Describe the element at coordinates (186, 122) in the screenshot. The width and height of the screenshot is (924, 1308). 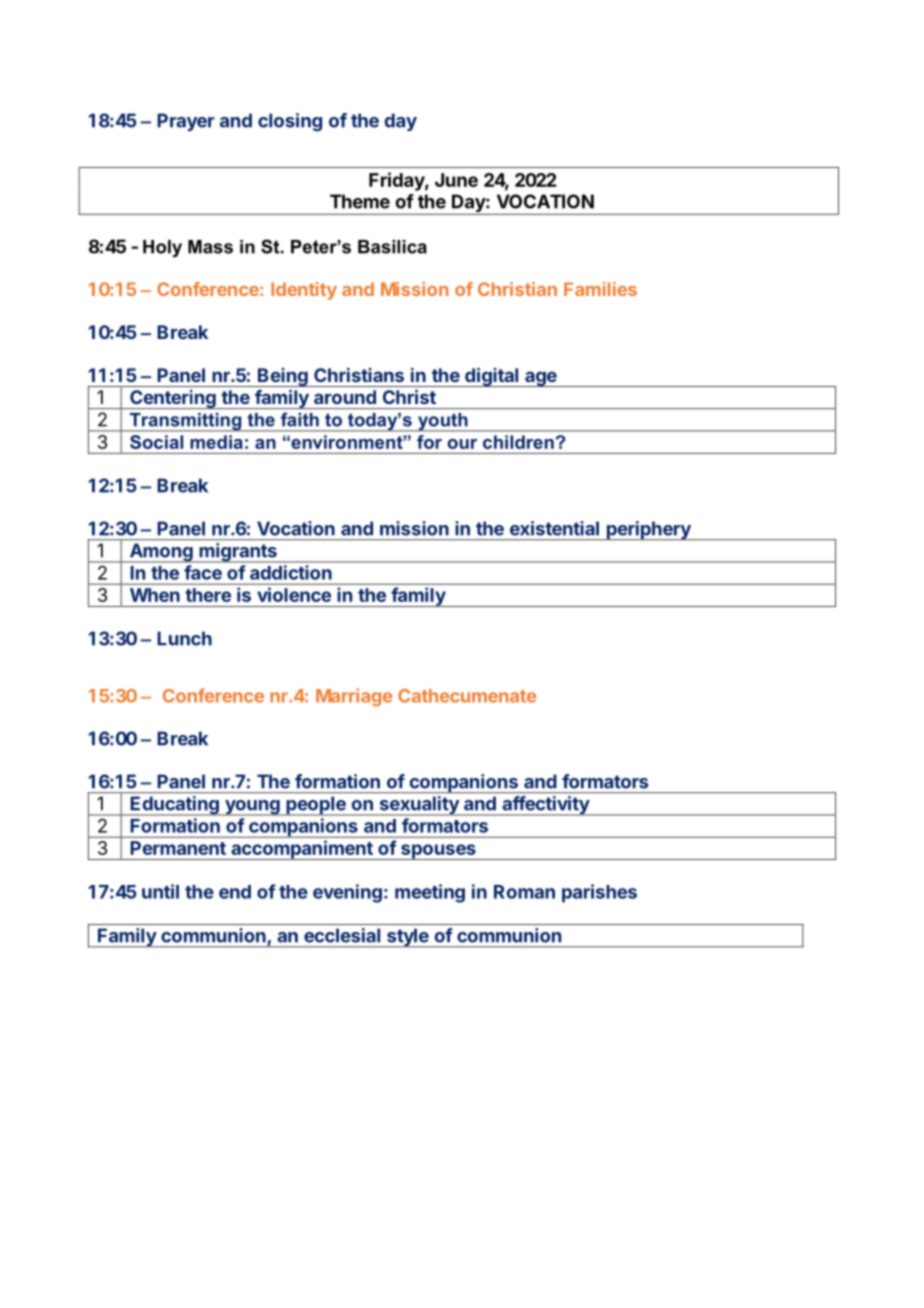
I see `Prayer` at that location.
